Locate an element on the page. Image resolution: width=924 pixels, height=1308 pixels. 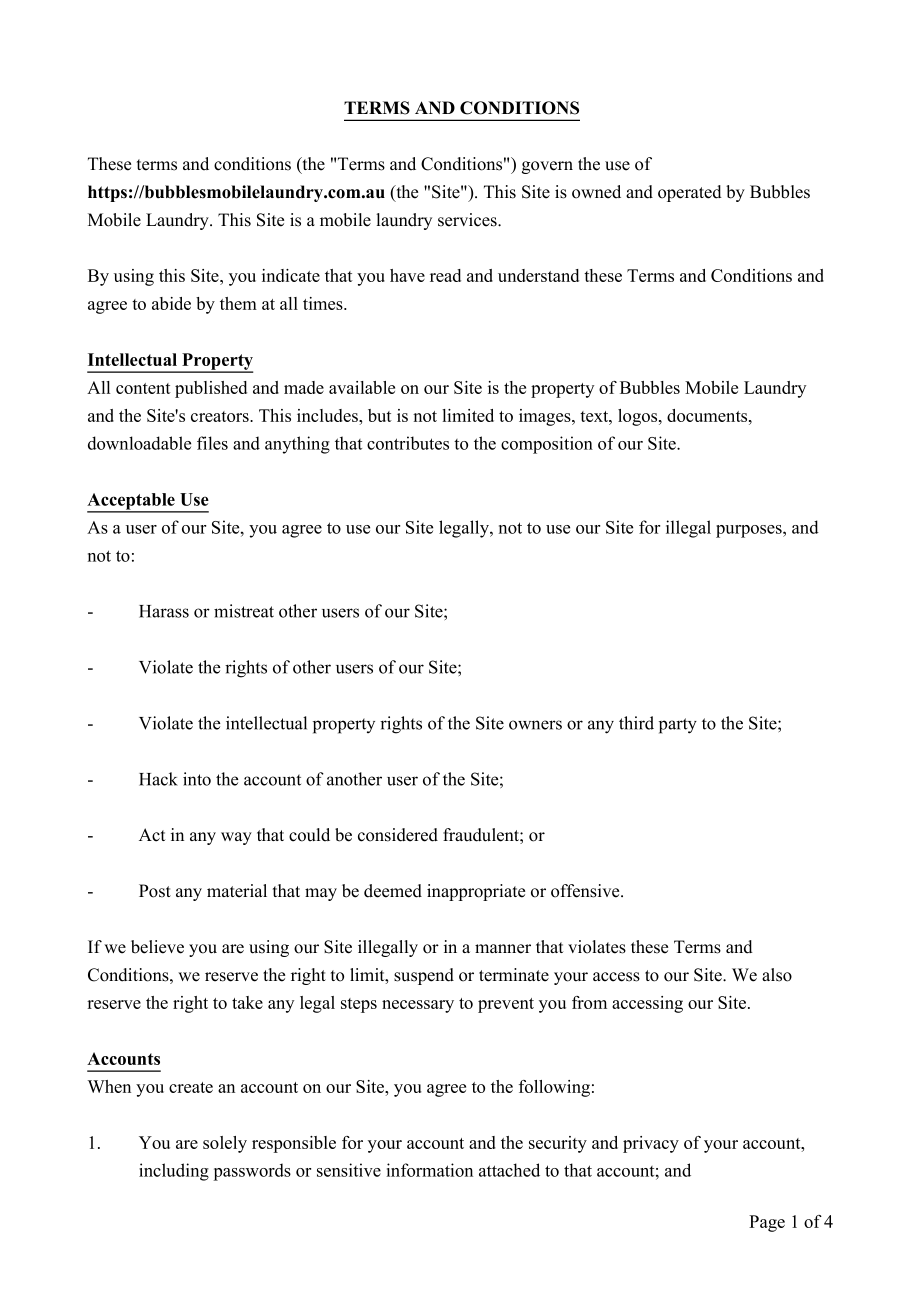
into is located at coordinates (197, 779).
